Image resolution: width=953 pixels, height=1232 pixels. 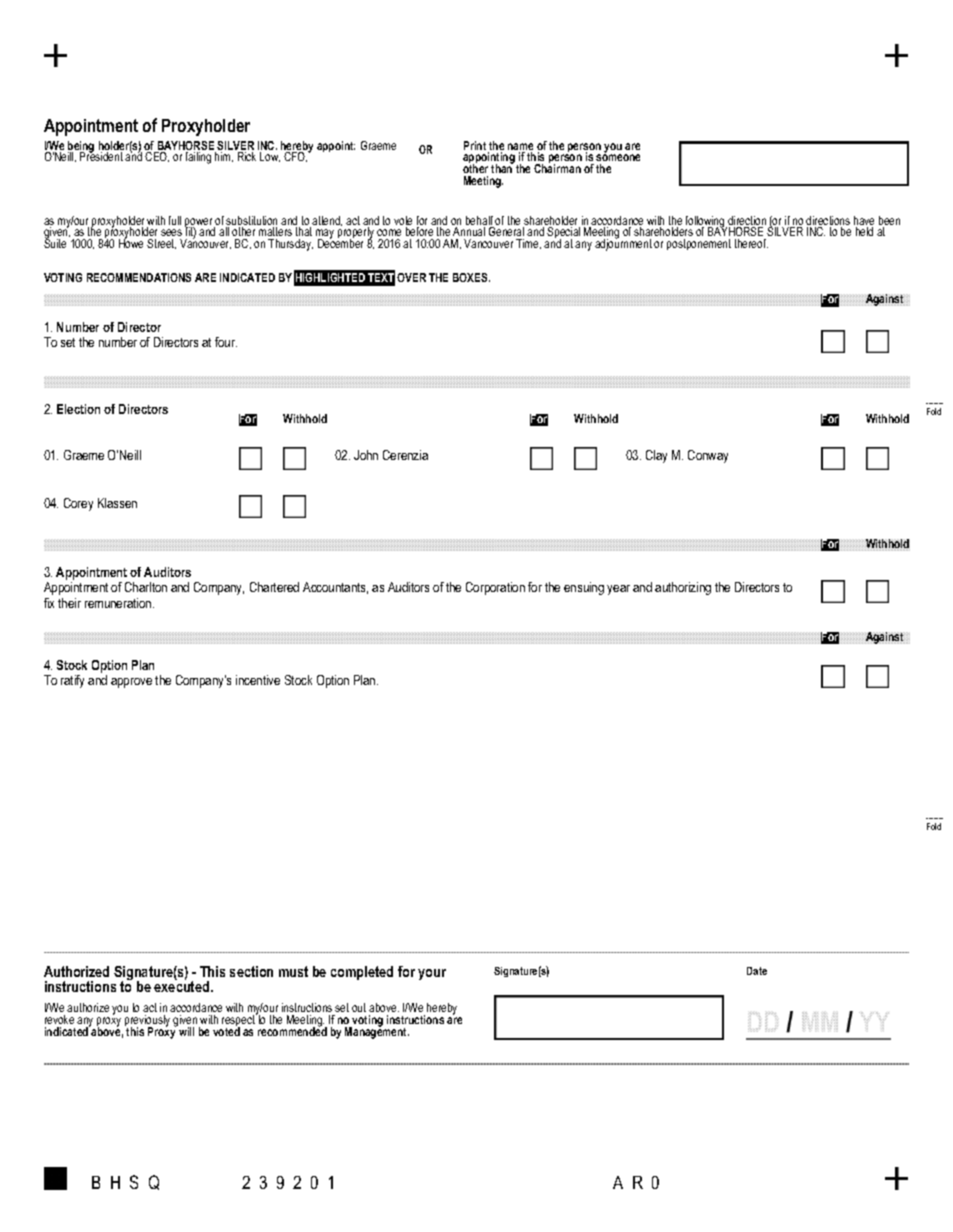 I want to click on CEO, so click(x=157, y=157).
